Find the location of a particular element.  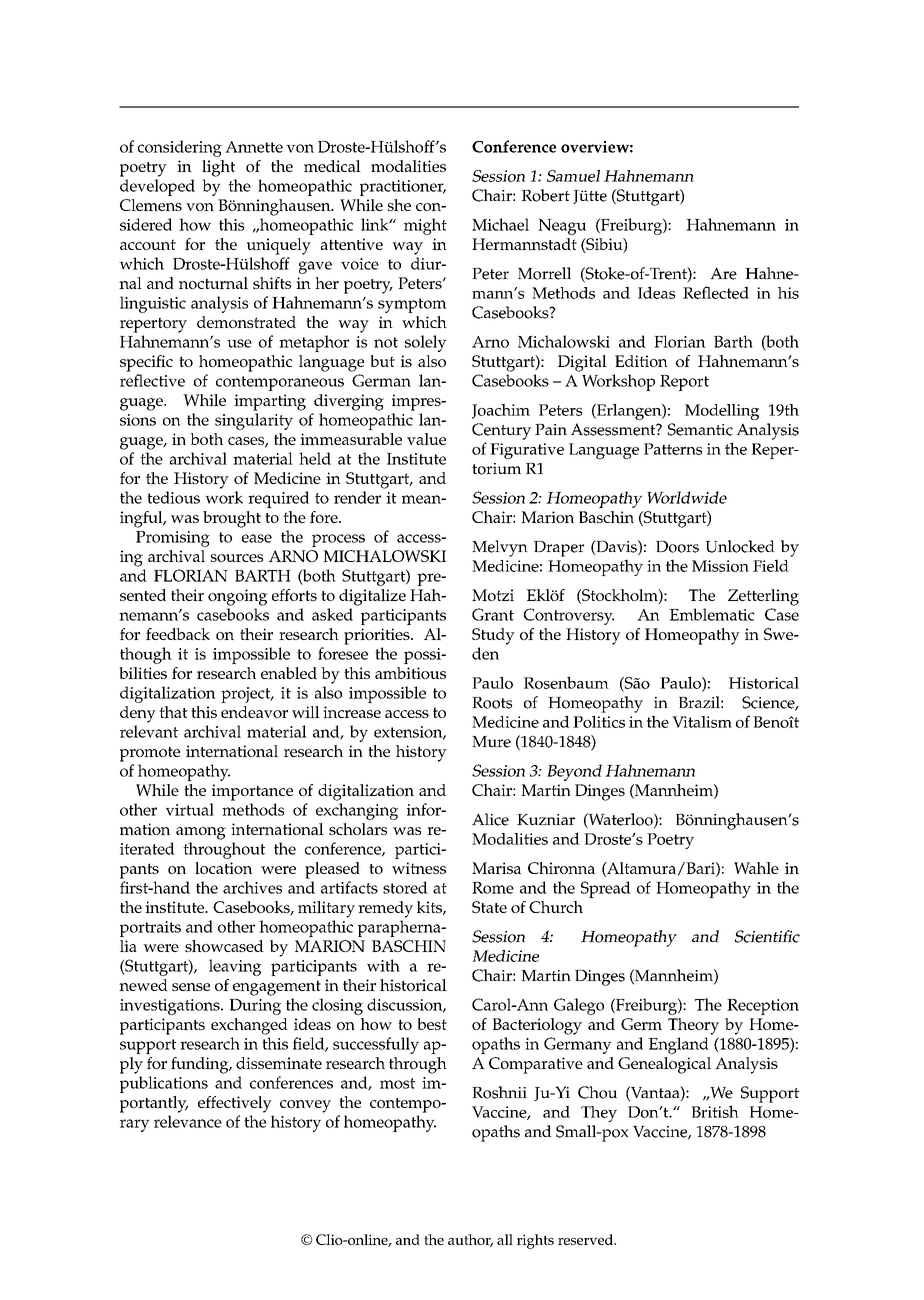

brought is located at coordinates (232, 519).
